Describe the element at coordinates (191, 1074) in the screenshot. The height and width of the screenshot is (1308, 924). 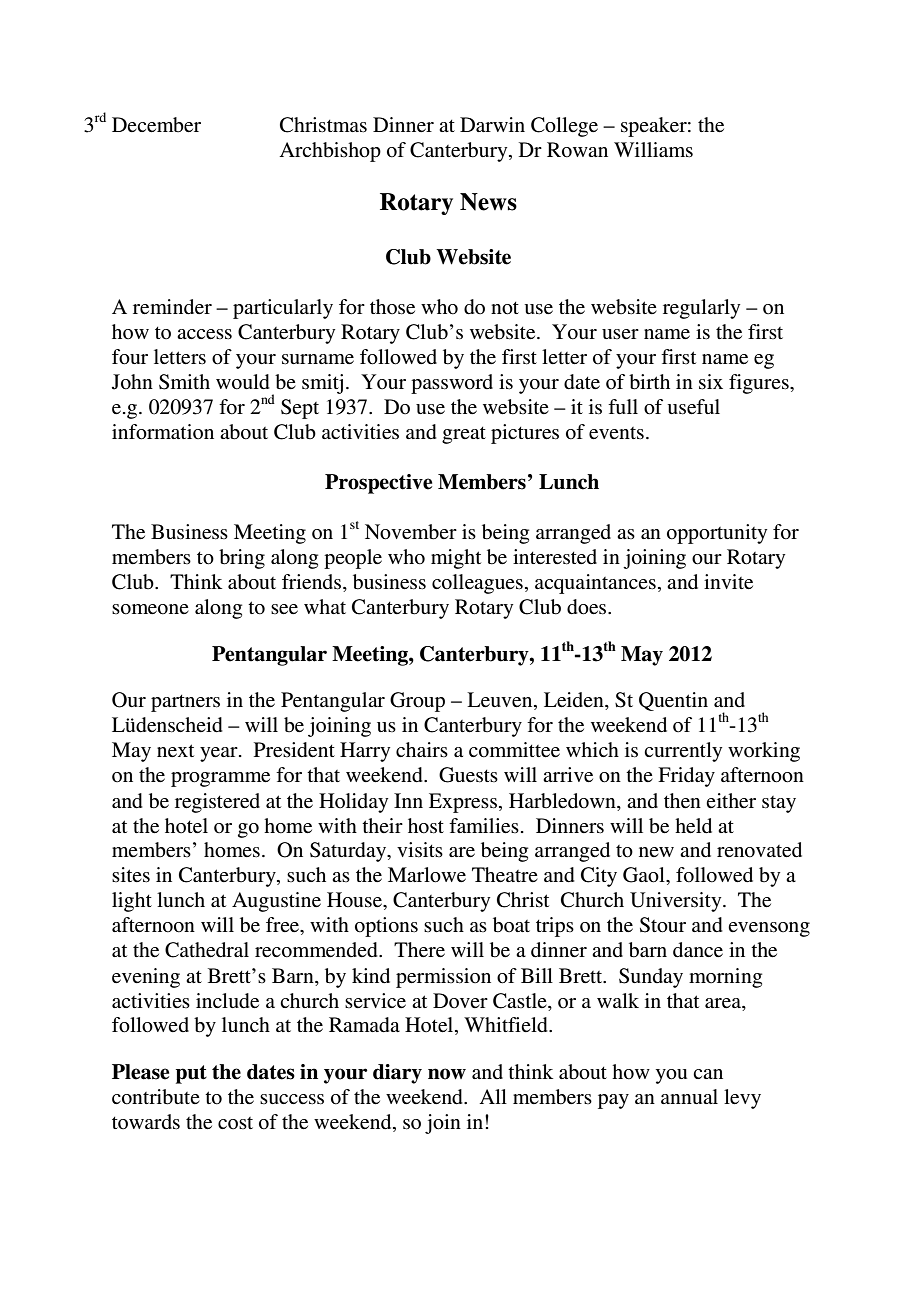
I see `put` at that location.
